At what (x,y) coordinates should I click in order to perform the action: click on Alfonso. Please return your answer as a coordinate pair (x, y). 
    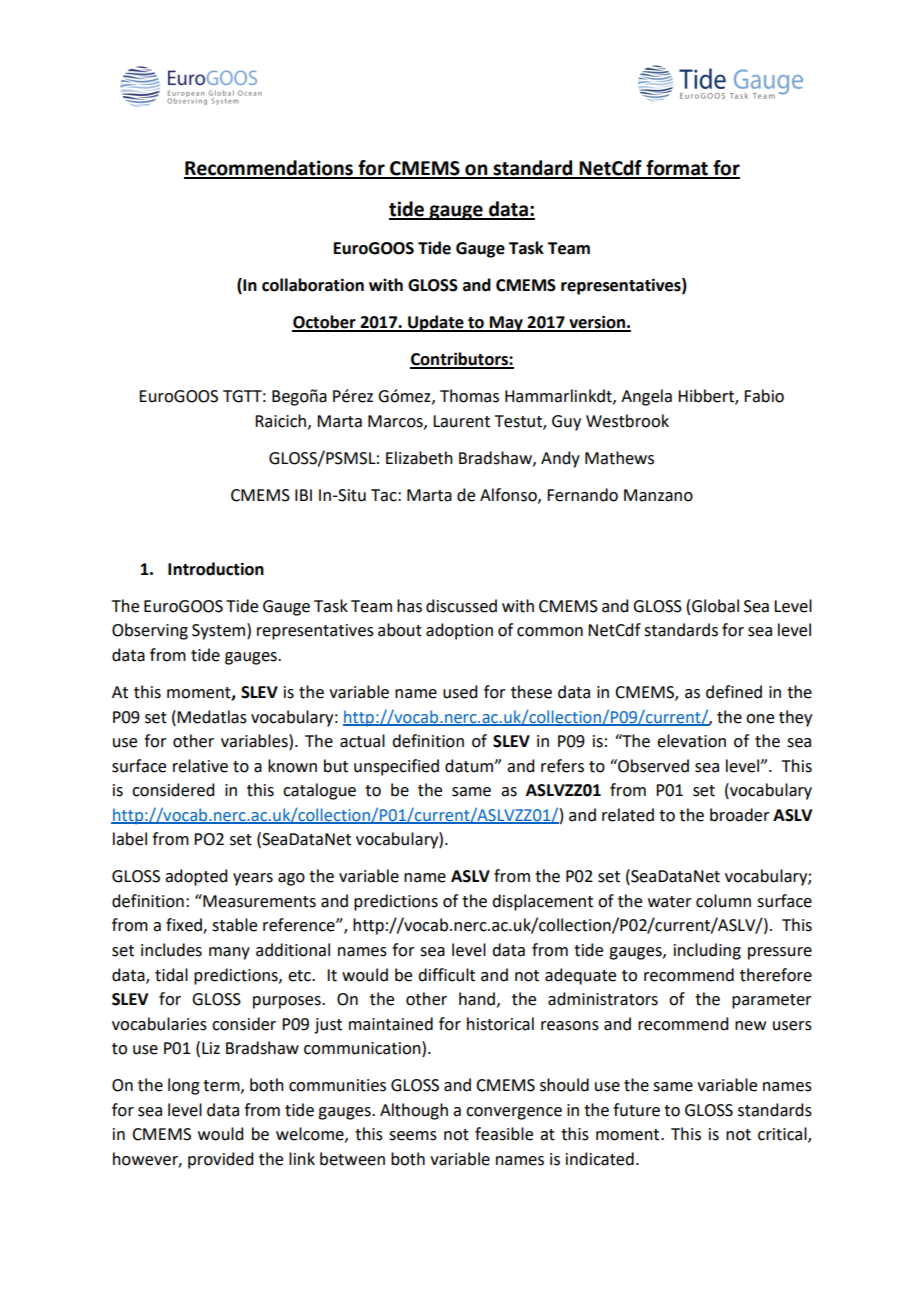
    Looking at the image, I should click on (509, 495).
